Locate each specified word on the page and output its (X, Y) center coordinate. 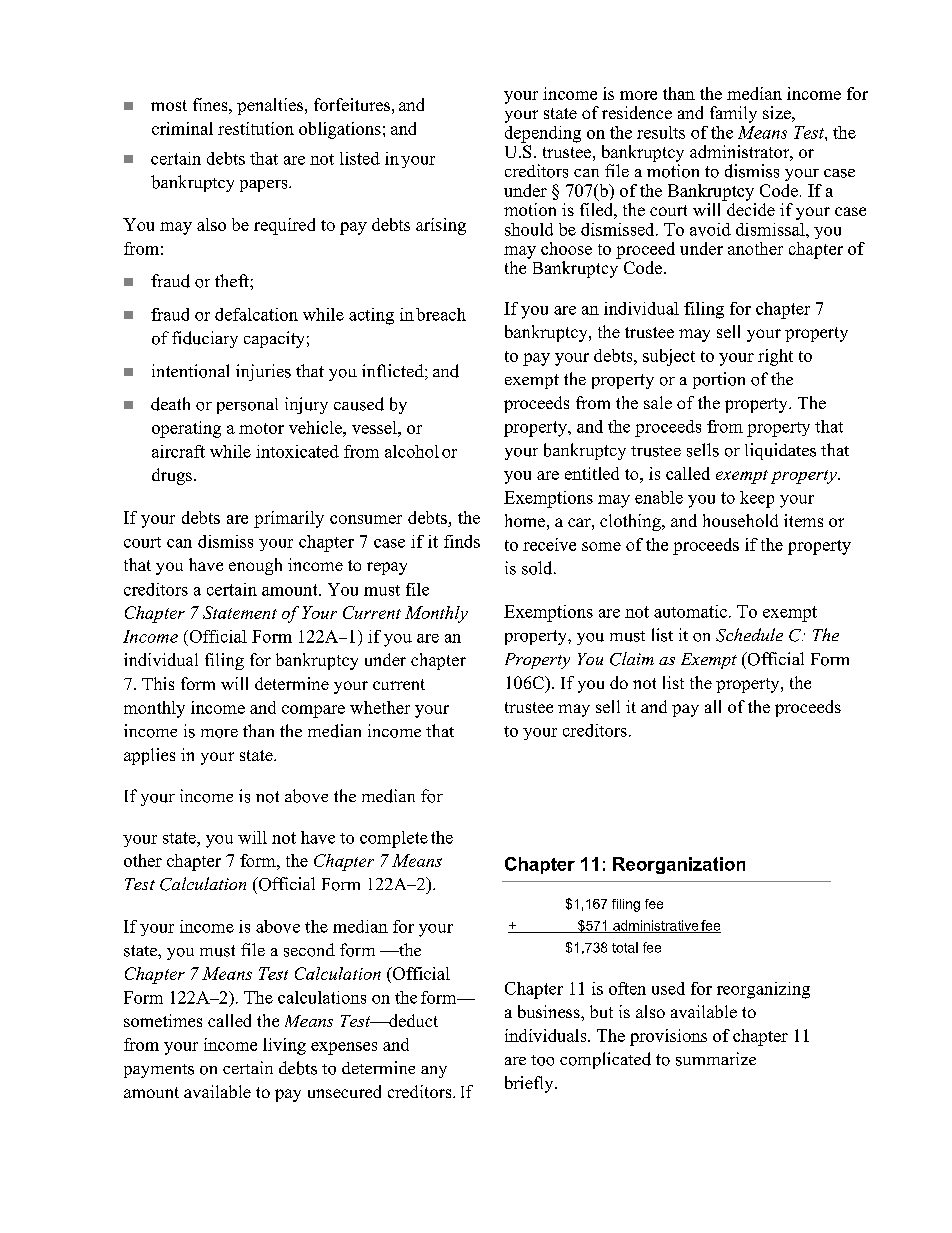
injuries (263, 372)
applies (149, 756)
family (733, 114)
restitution (256, 128)
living (284, 1046)
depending (543, 134)
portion (719, 380)
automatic (690, 611)
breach (441, 314)
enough (255, 566)
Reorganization (679, 865)
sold (538, 568)
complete (394, 839)
